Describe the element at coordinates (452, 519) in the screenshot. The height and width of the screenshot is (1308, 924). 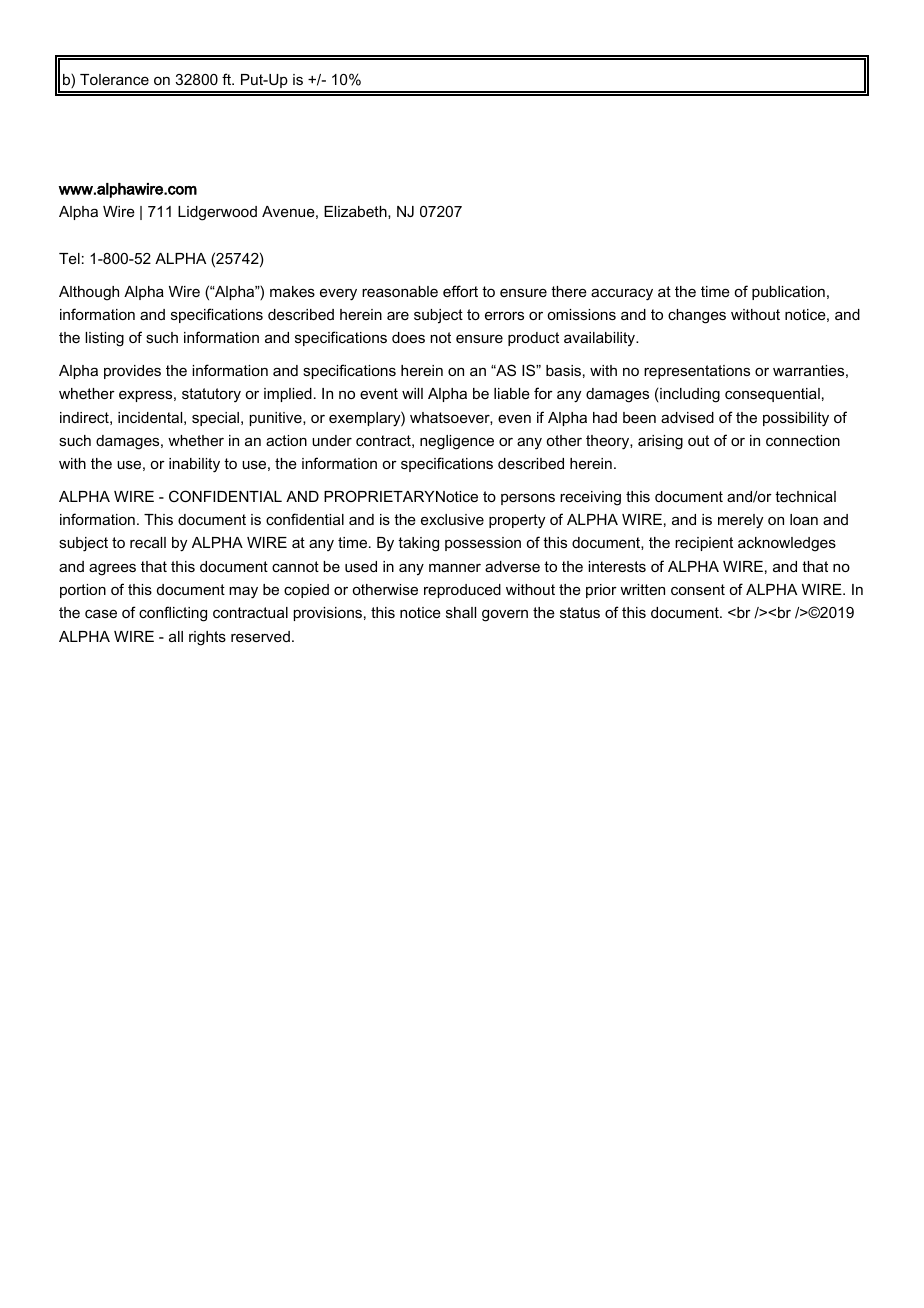
I see `exclusive` at that location.
